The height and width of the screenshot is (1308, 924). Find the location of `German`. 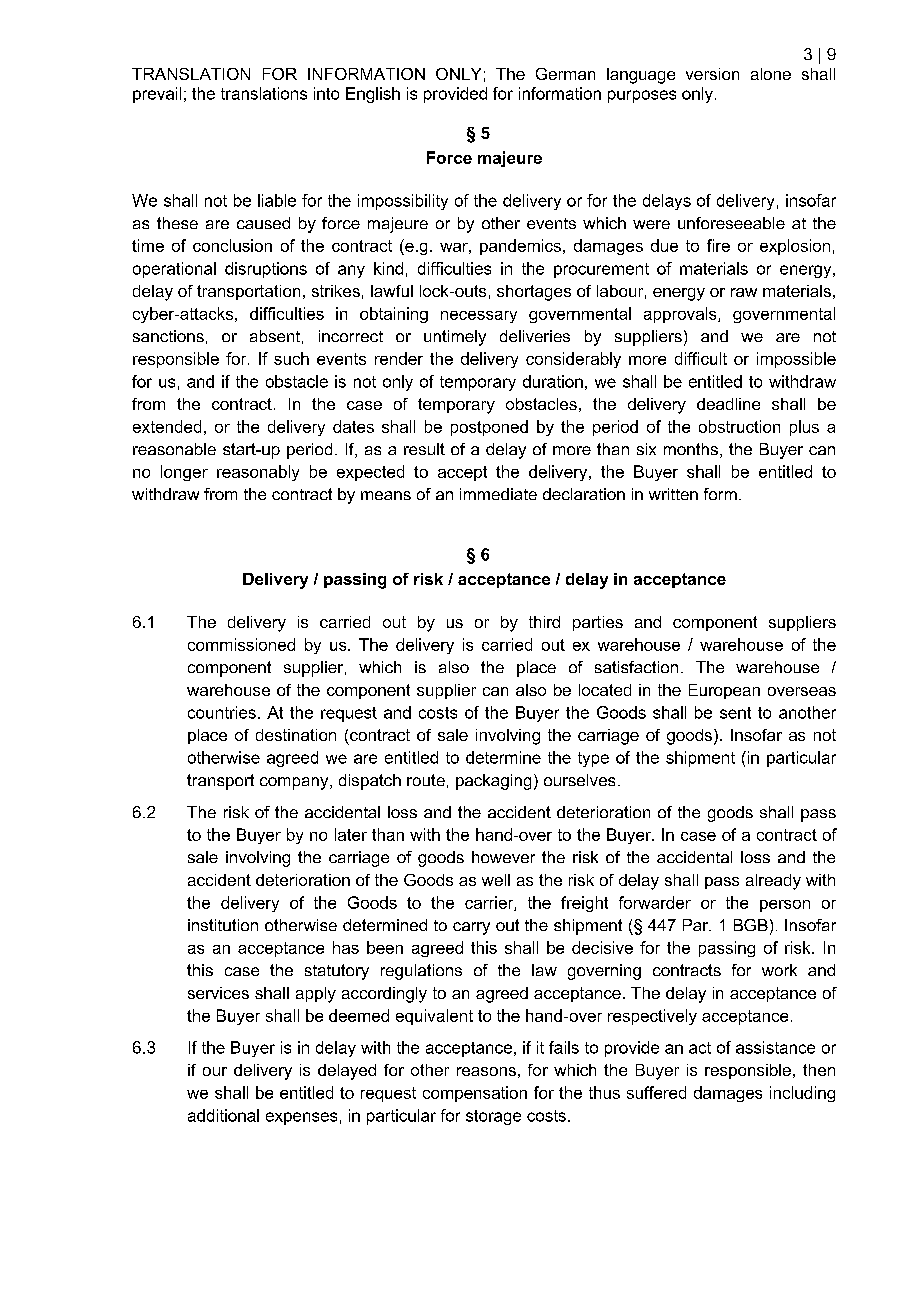

German is located at coordinates (565, 74).
